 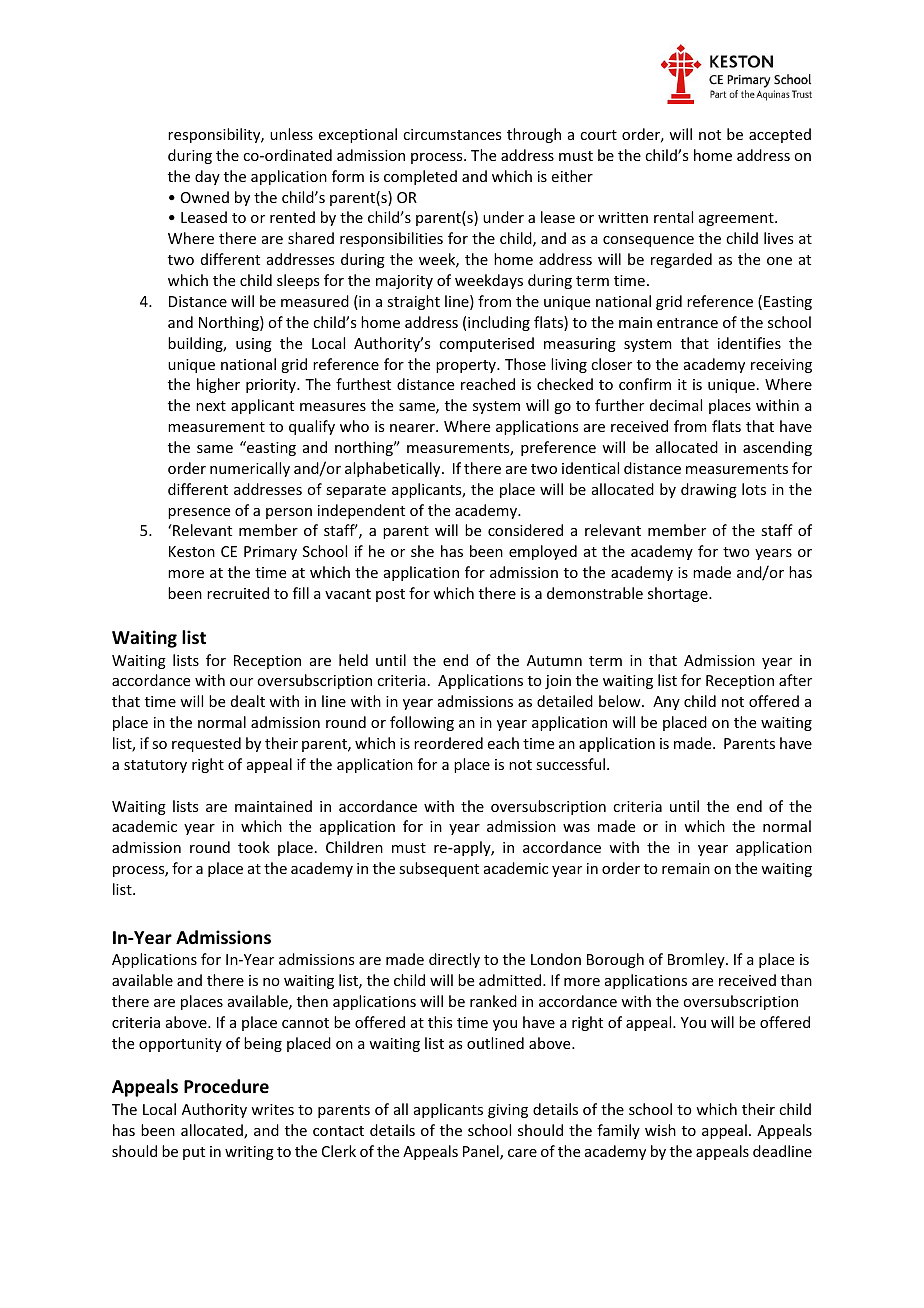 What do you see at coordinates (205, 197) in the document?
I see `Owned` at bounding box center [205, 197].
